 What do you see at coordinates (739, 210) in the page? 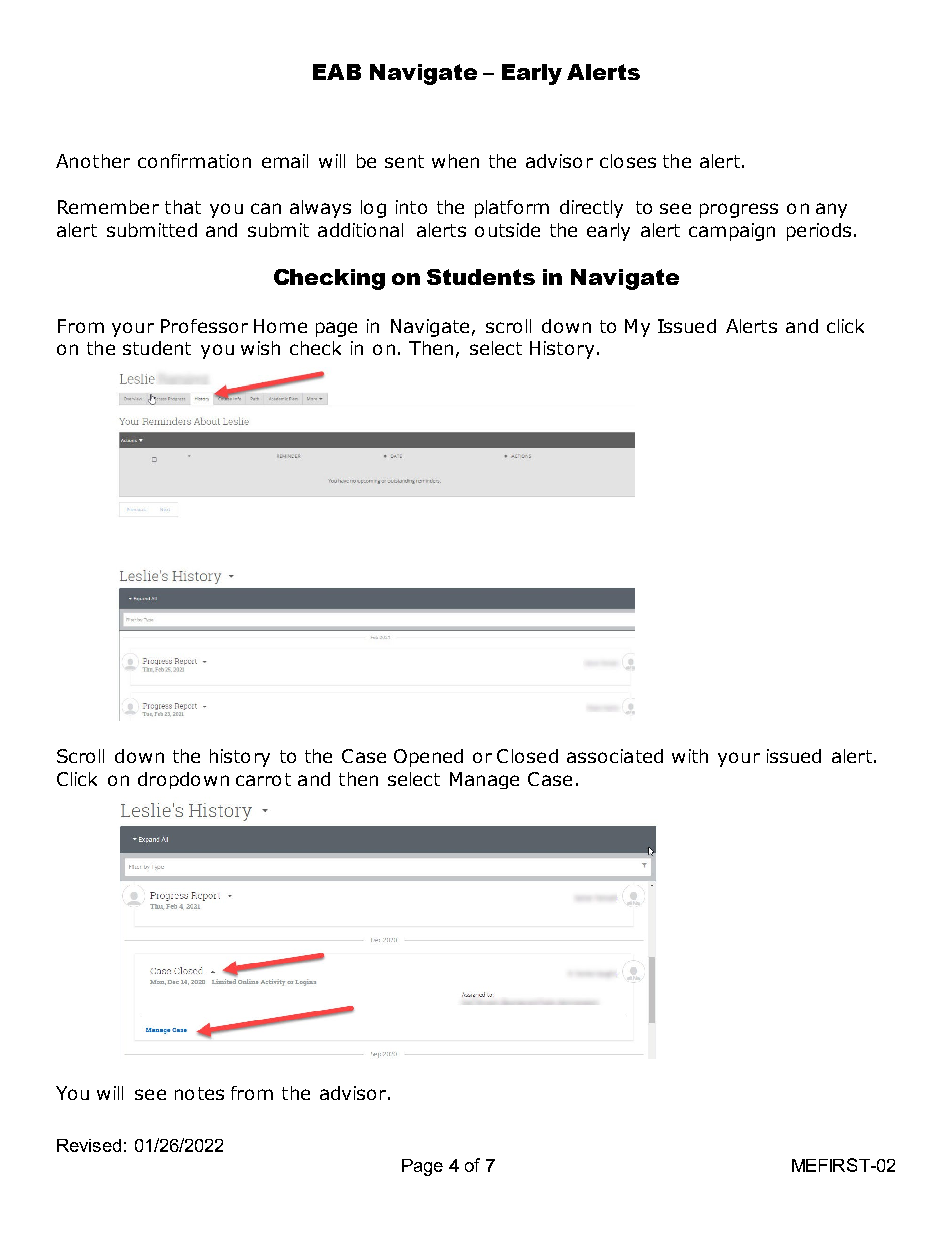
I see `progress` at bounding box center [739, 210].
